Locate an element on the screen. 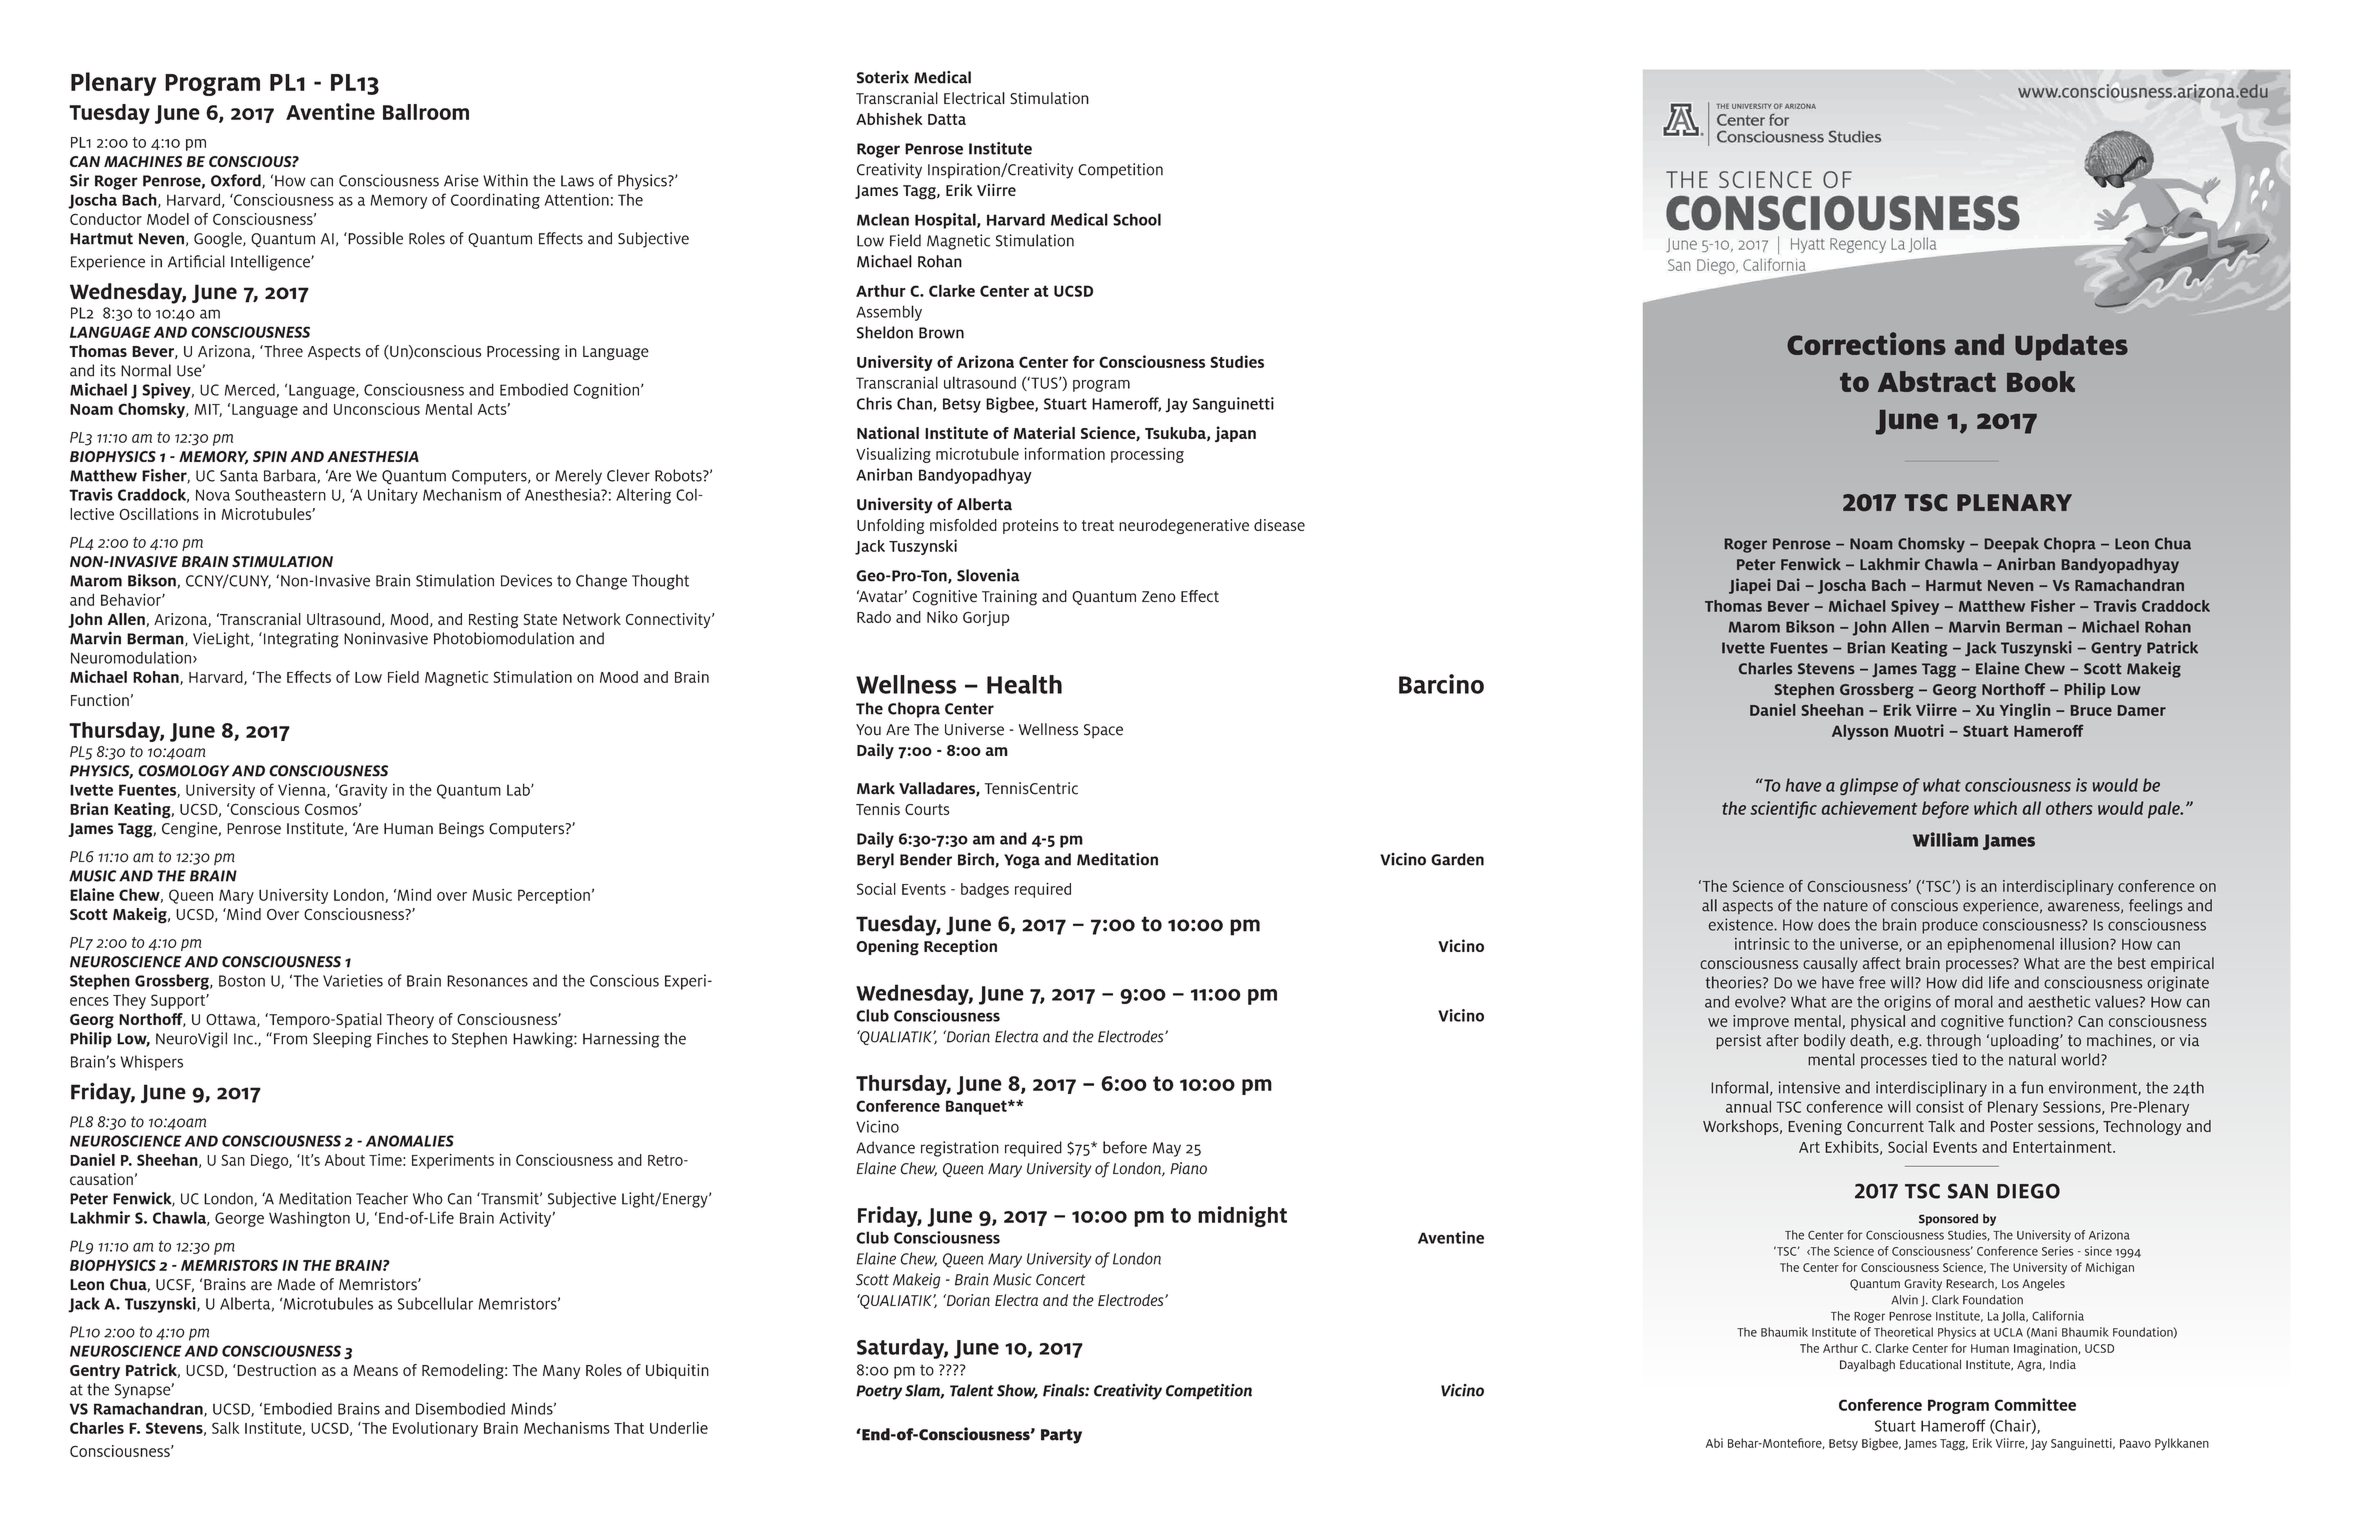  Datta is located at coordinates (947, 119).
